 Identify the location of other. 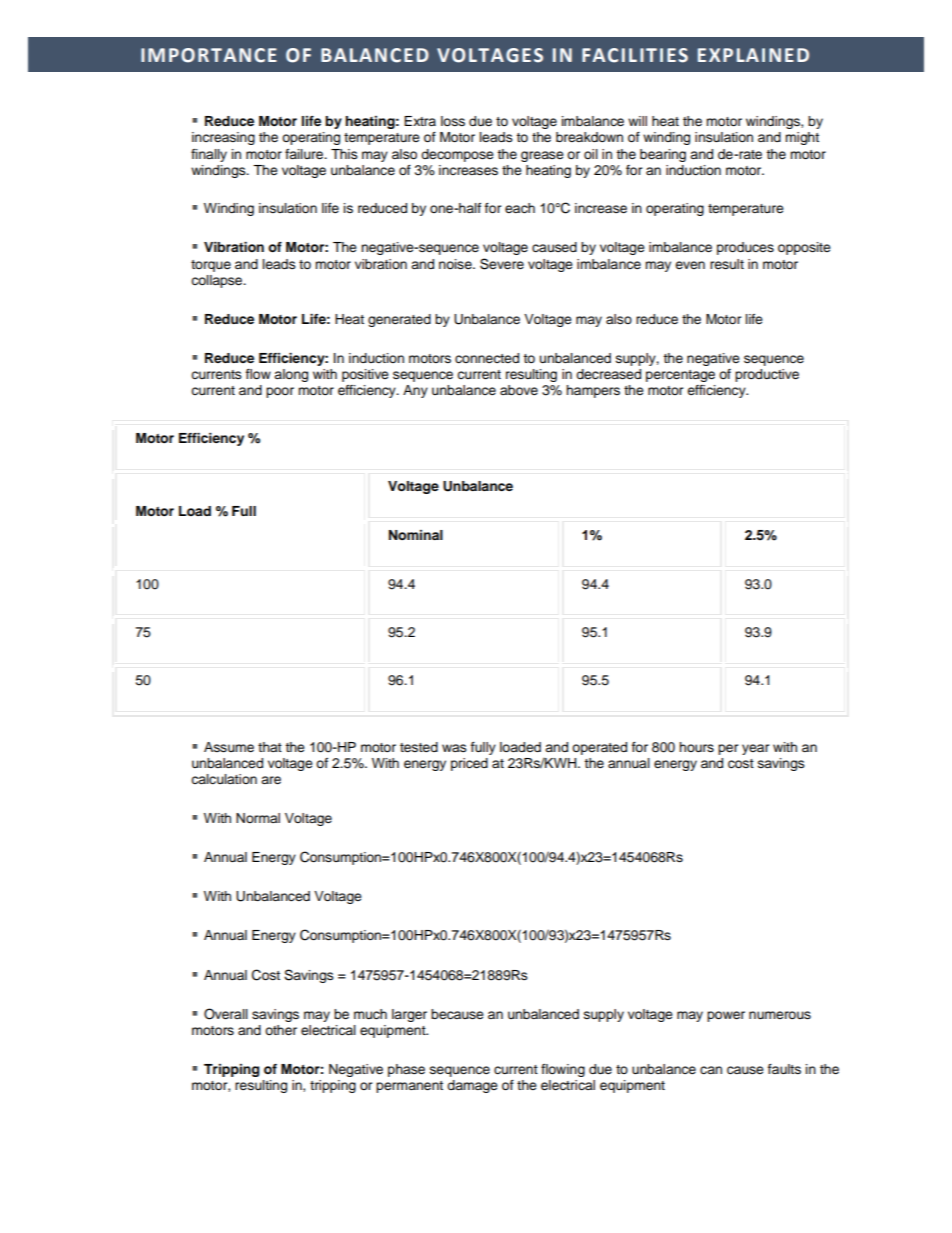
(281, 1030).
